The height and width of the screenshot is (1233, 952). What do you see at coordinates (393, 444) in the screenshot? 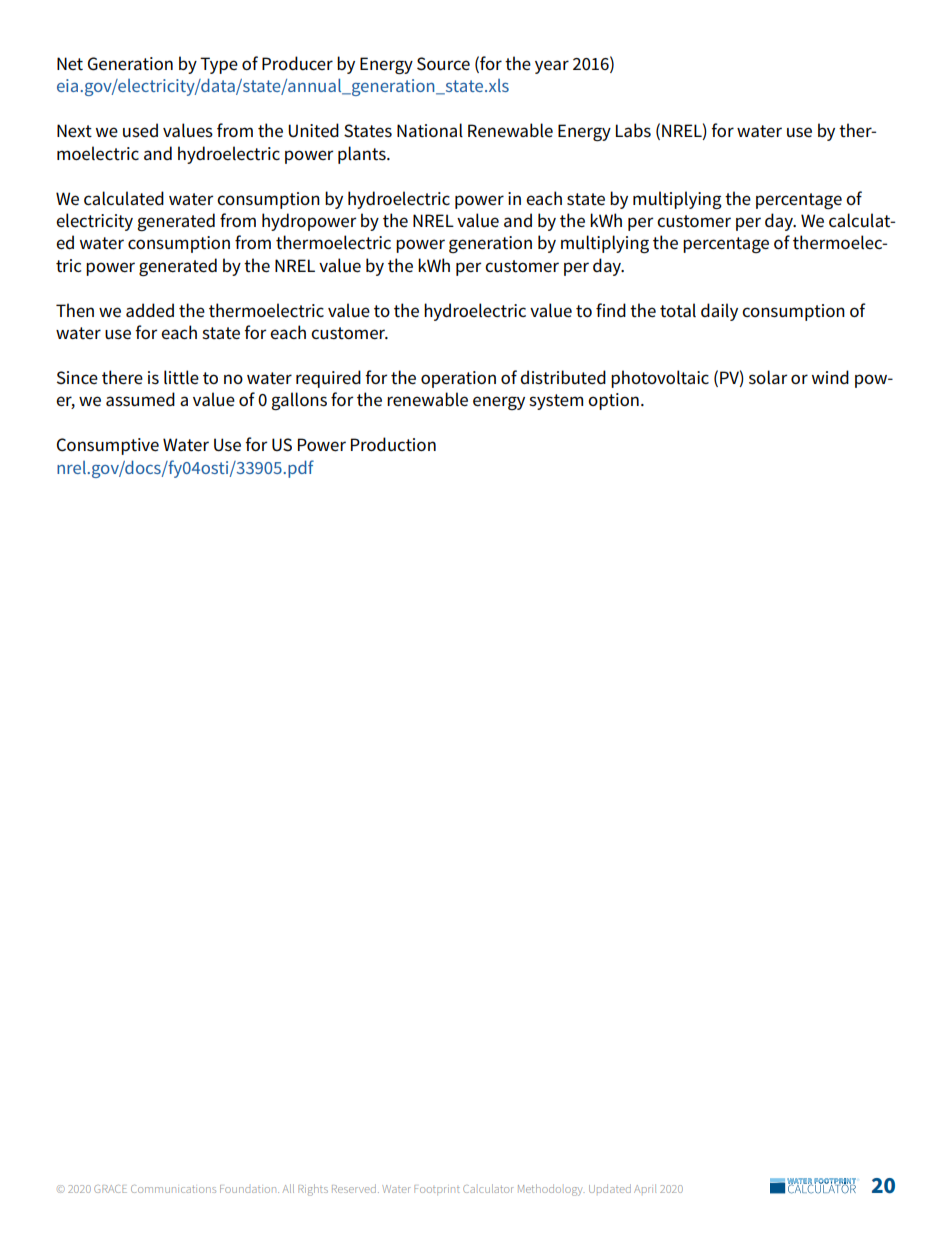
I see `Production` at bounding box center [393, 444].
